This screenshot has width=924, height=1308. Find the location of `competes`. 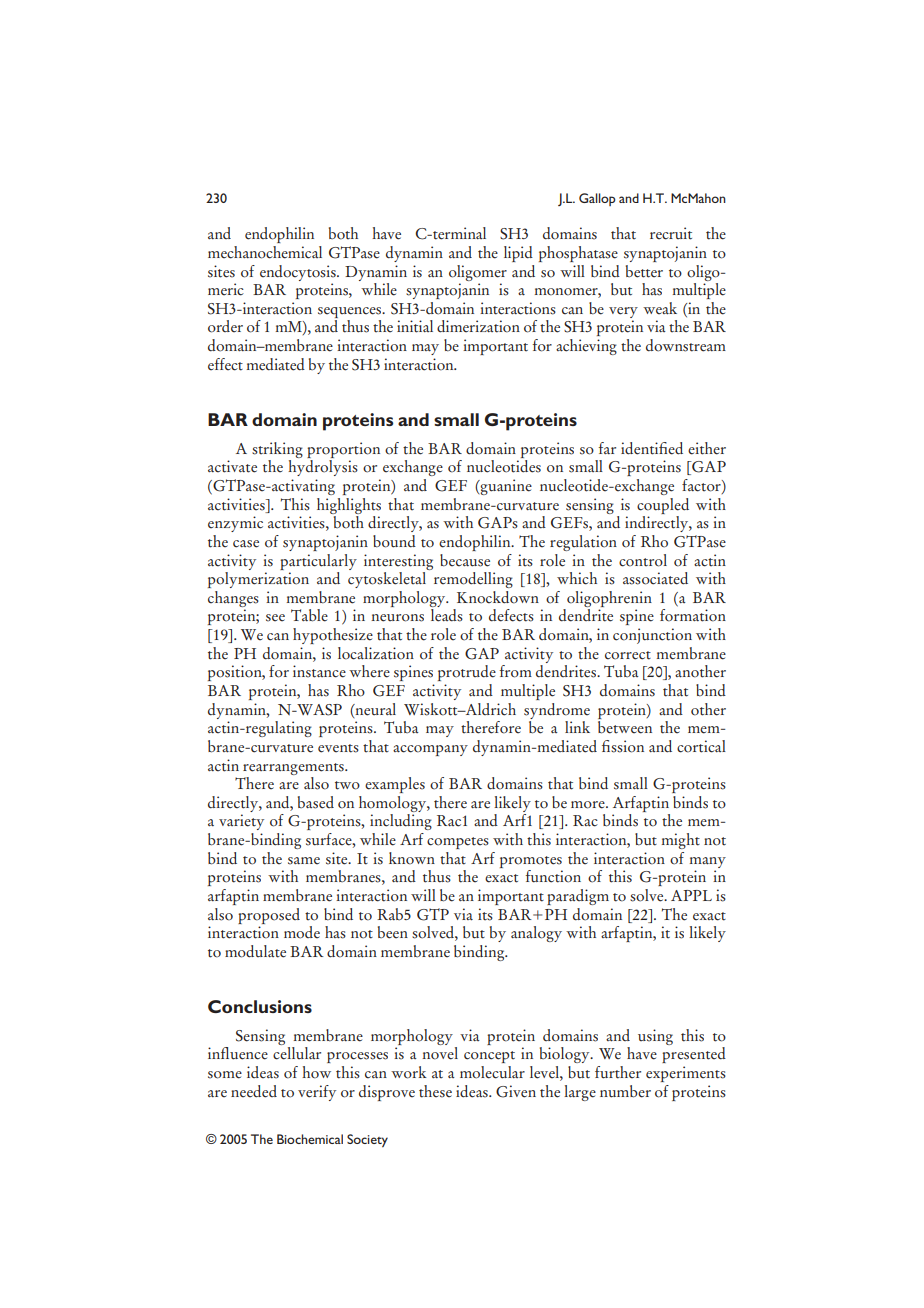

competes is located at coordinates (458, 843).
